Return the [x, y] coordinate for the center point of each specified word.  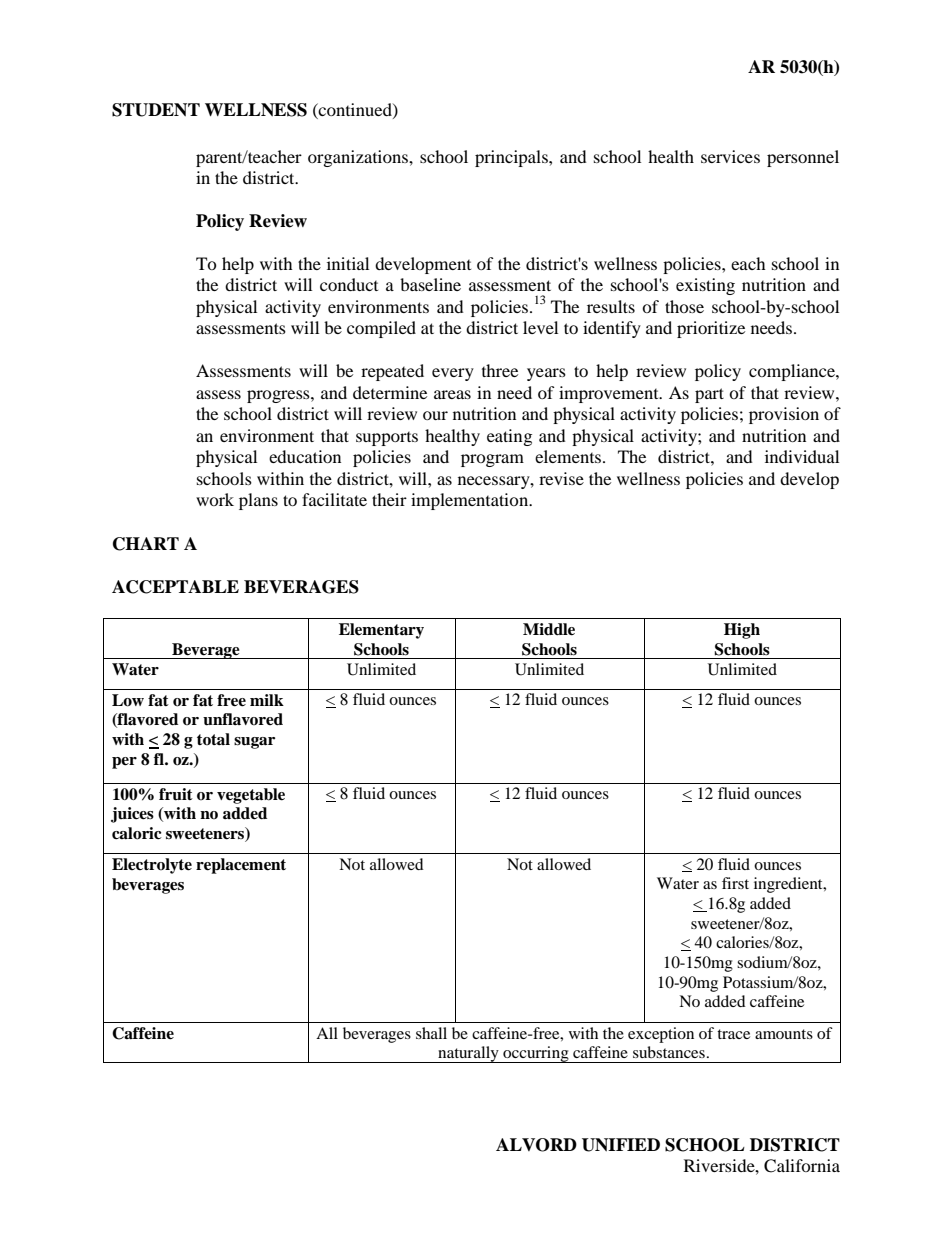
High [742, 631]
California [802, 1166]
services [730, 156]
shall [431, 1033]
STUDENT [156, 110]
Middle [549, 629]
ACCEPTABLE [175, 587]
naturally [468, 1054]
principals [512, 158]
